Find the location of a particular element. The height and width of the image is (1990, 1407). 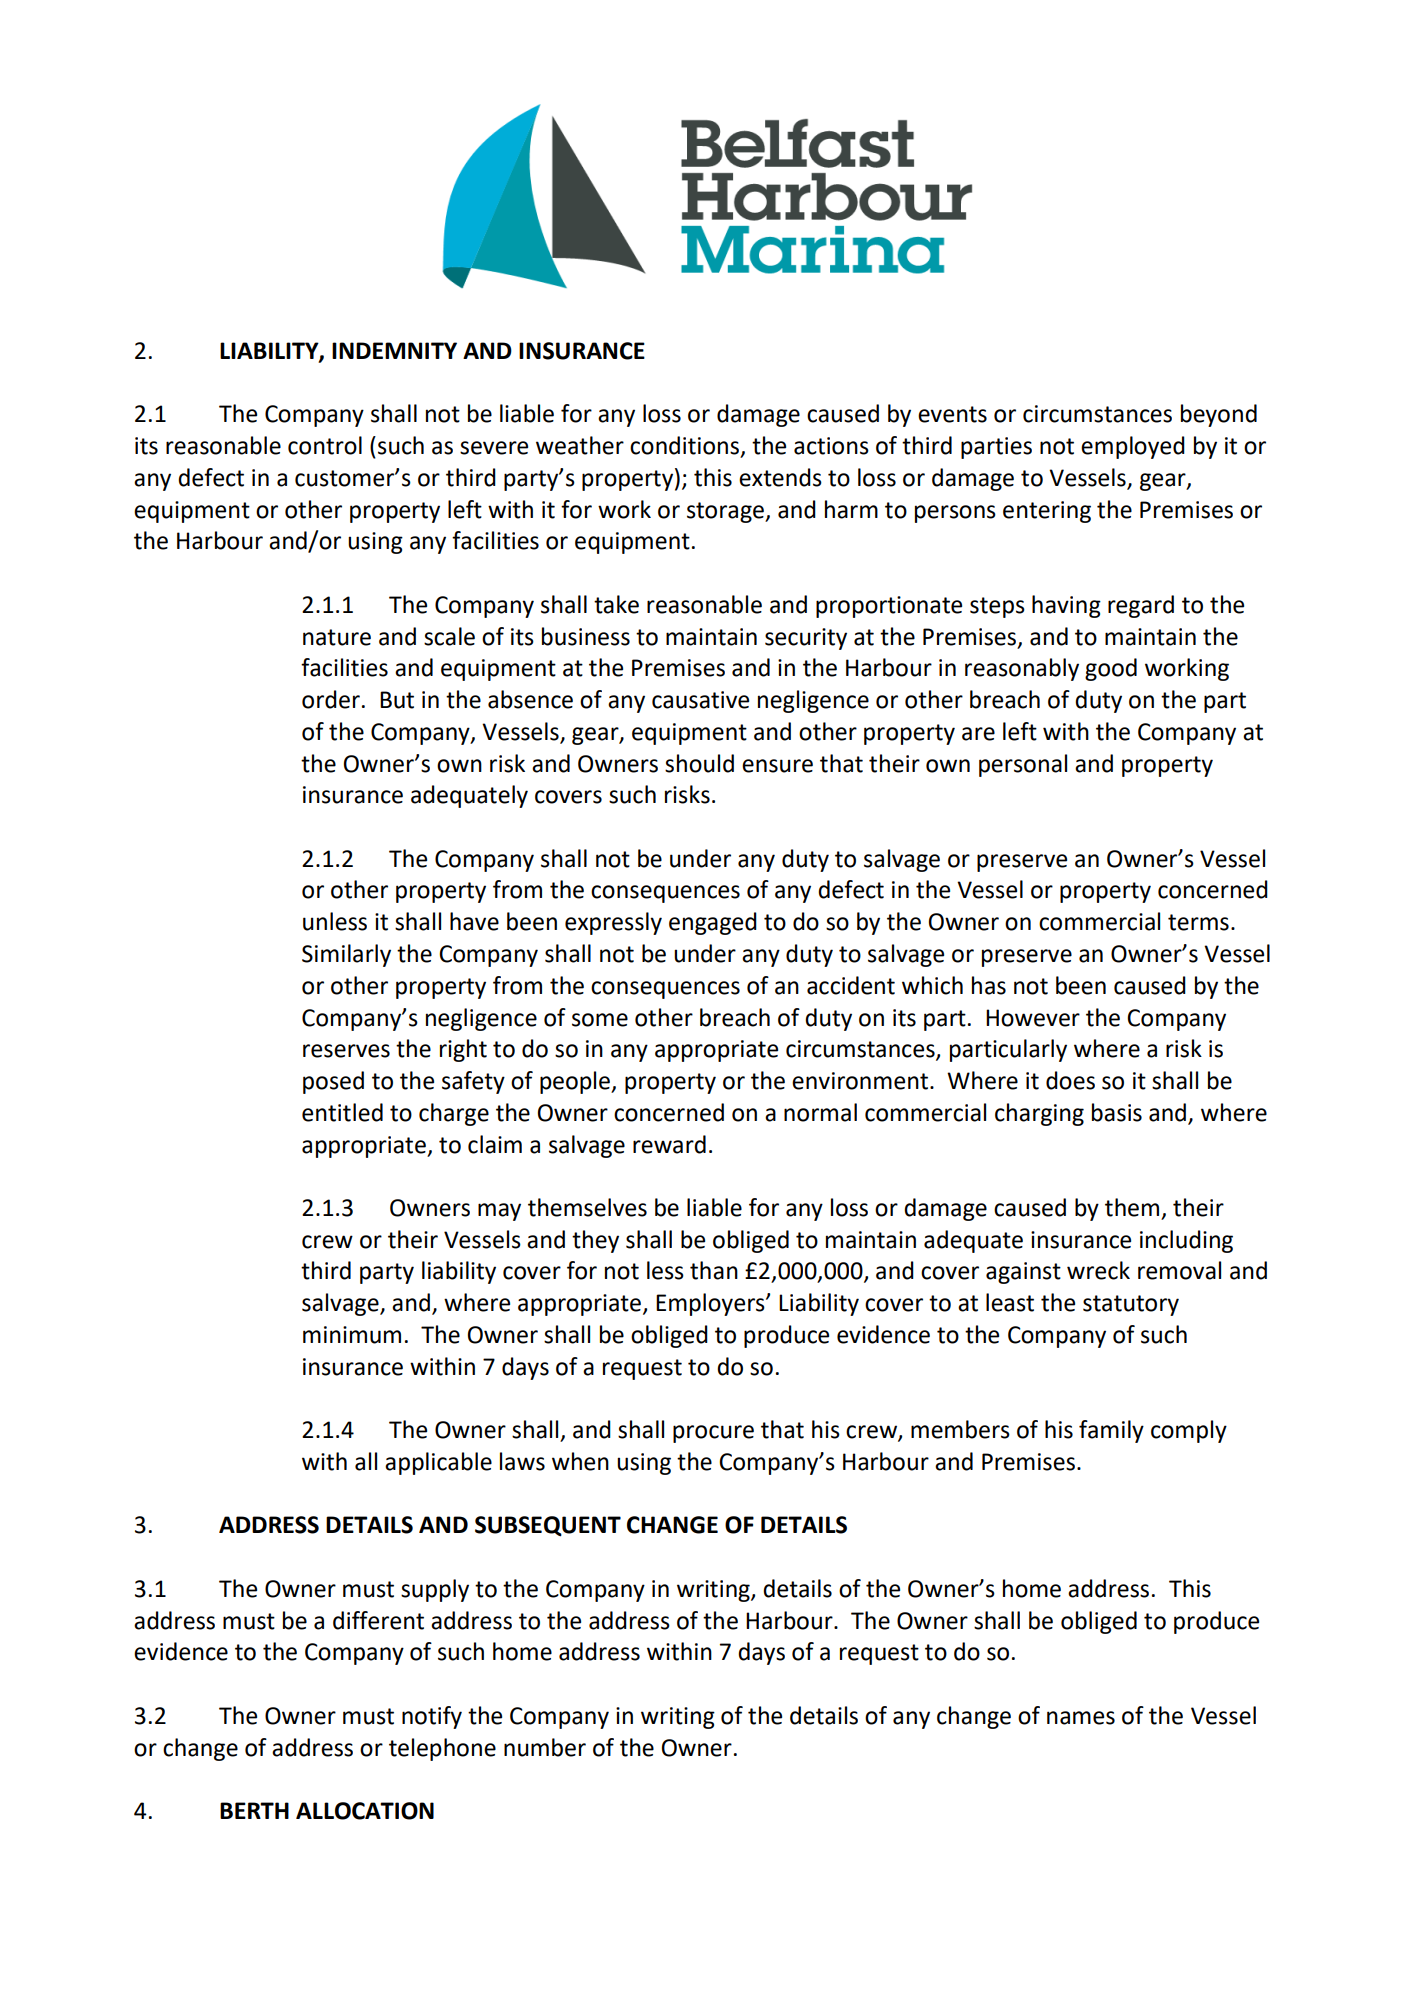

employed is located at coordinates (1133, 447).
